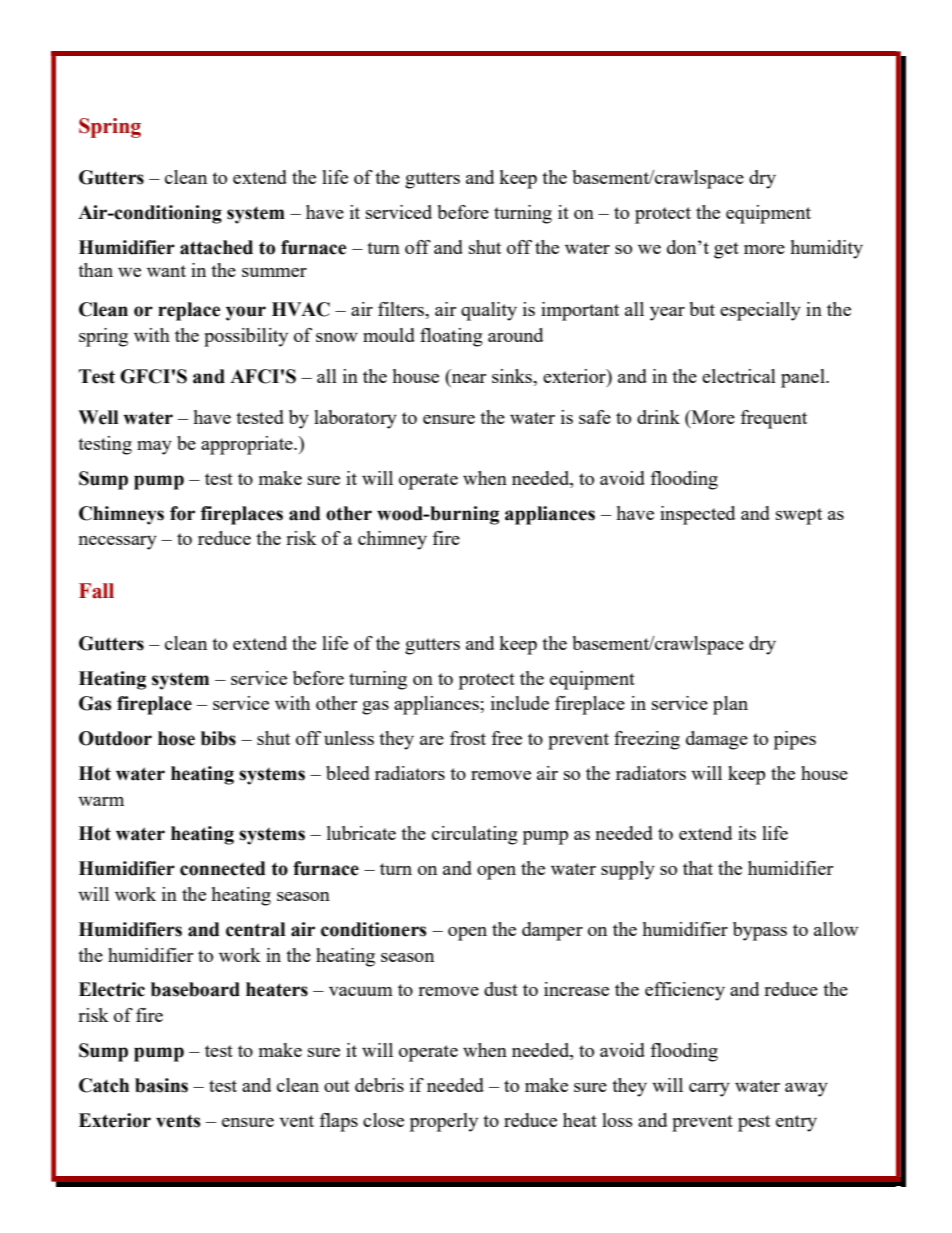  Describe the element at coordinates (747, 833) in the screenshot. I see `its` at that location.
